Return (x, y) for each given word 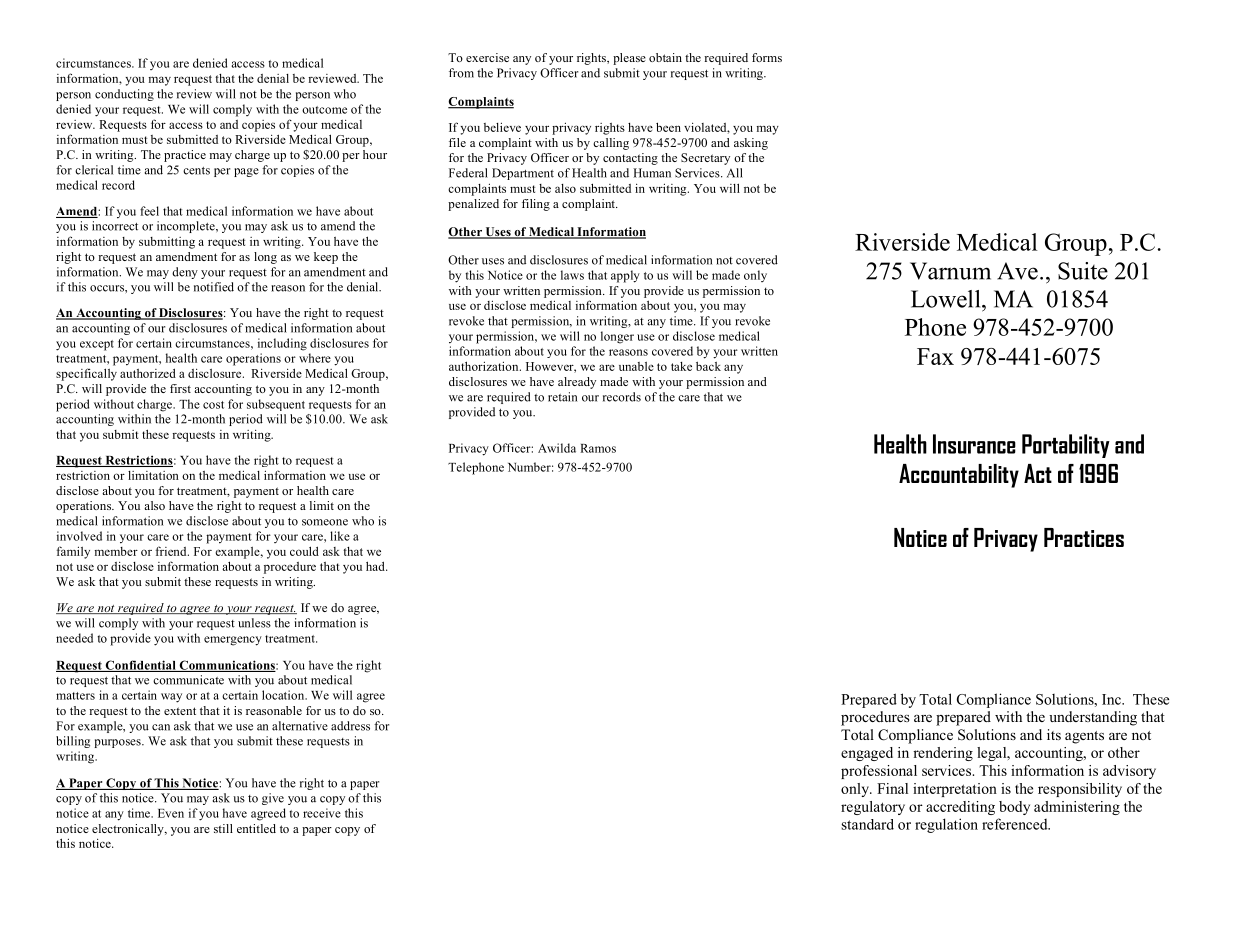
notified (214, 287)
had (376, 566)
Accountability (959, 476)
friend (172, 551)
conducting (124, 95)
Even (171, 813)
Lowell (947, 299)
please (629, 59)
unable (636, 366)
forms (767, 57)
